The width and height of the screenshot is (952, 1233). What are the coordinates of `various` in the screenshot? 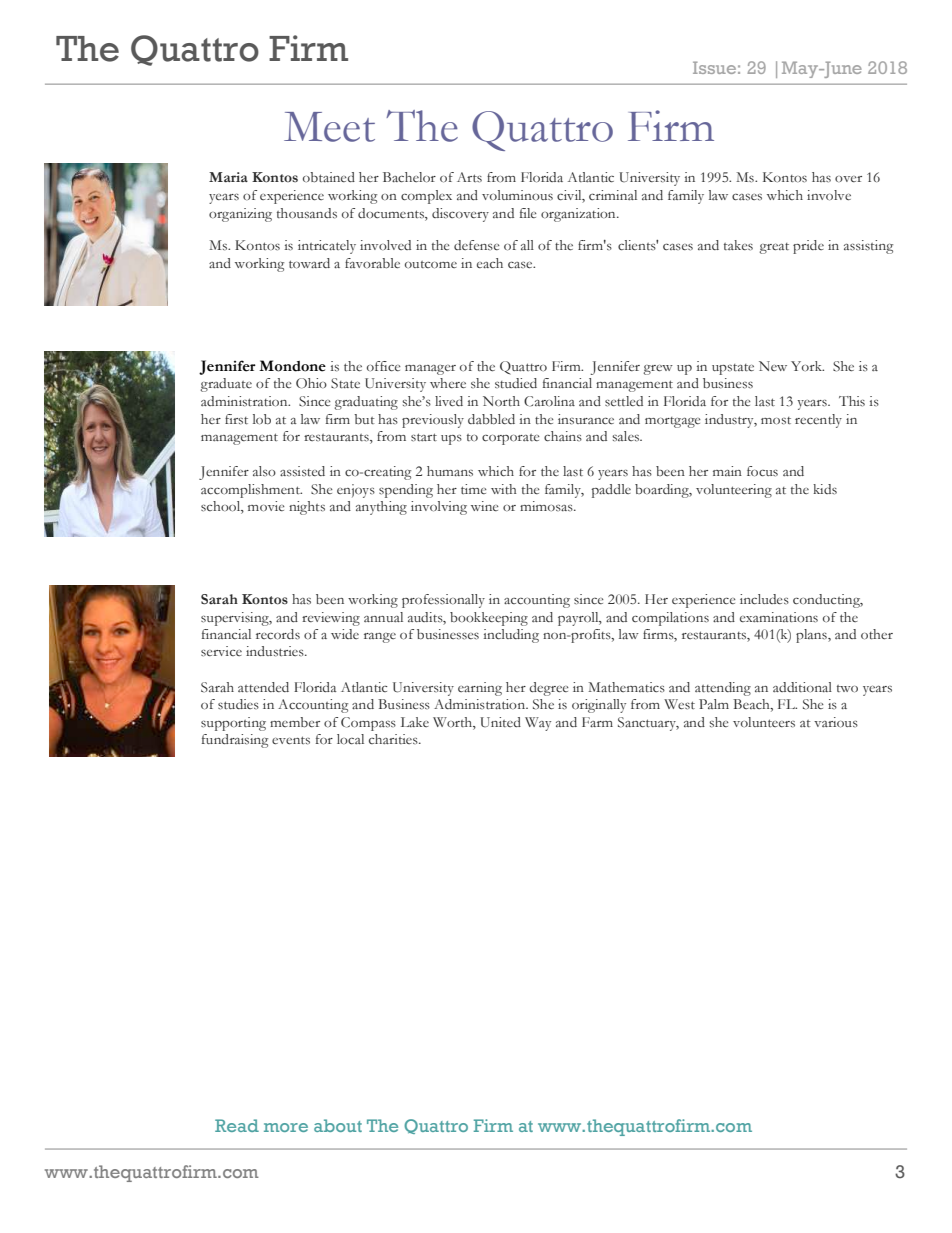 It's located at (836, 722).
